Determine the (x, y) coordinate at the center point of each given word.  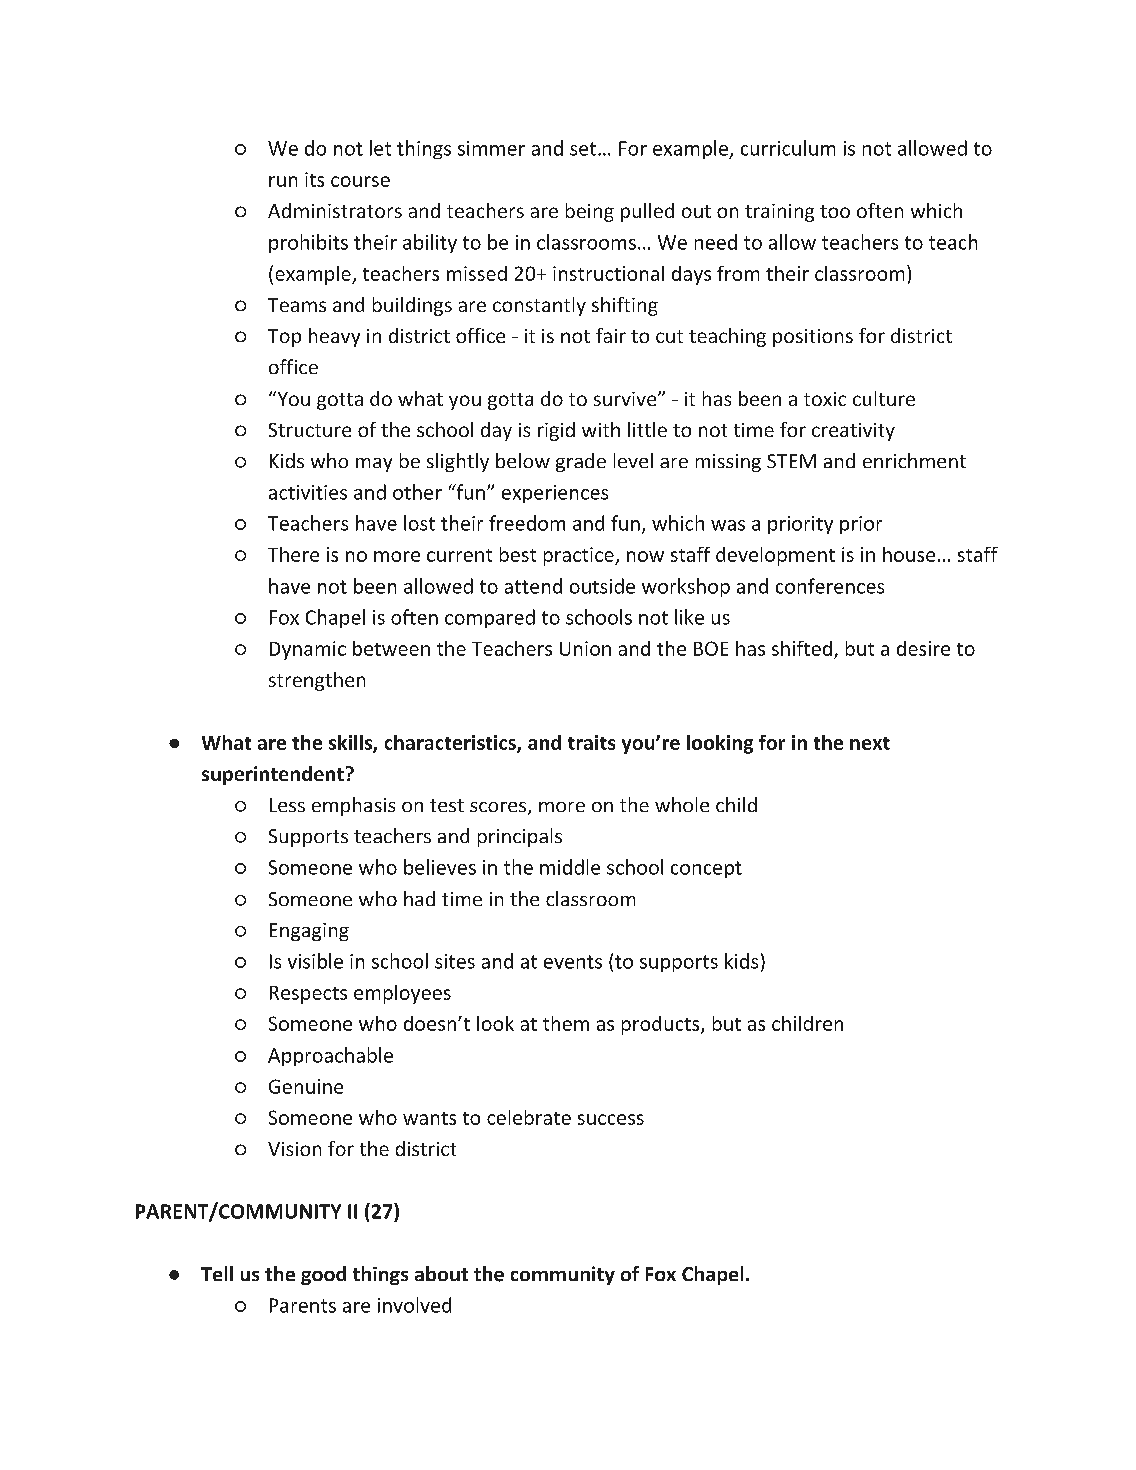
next (870, 743)
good (323, 1275)
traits (591, 742)
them (566, 1023)
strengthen (317, 681)
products (662, 1025)
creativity (853, 432)
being (590, 212)
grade (581, 462)
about (441, 1273)
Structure (310, 430)
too (835, 211)
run (283, 181)
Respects (308, 995)
